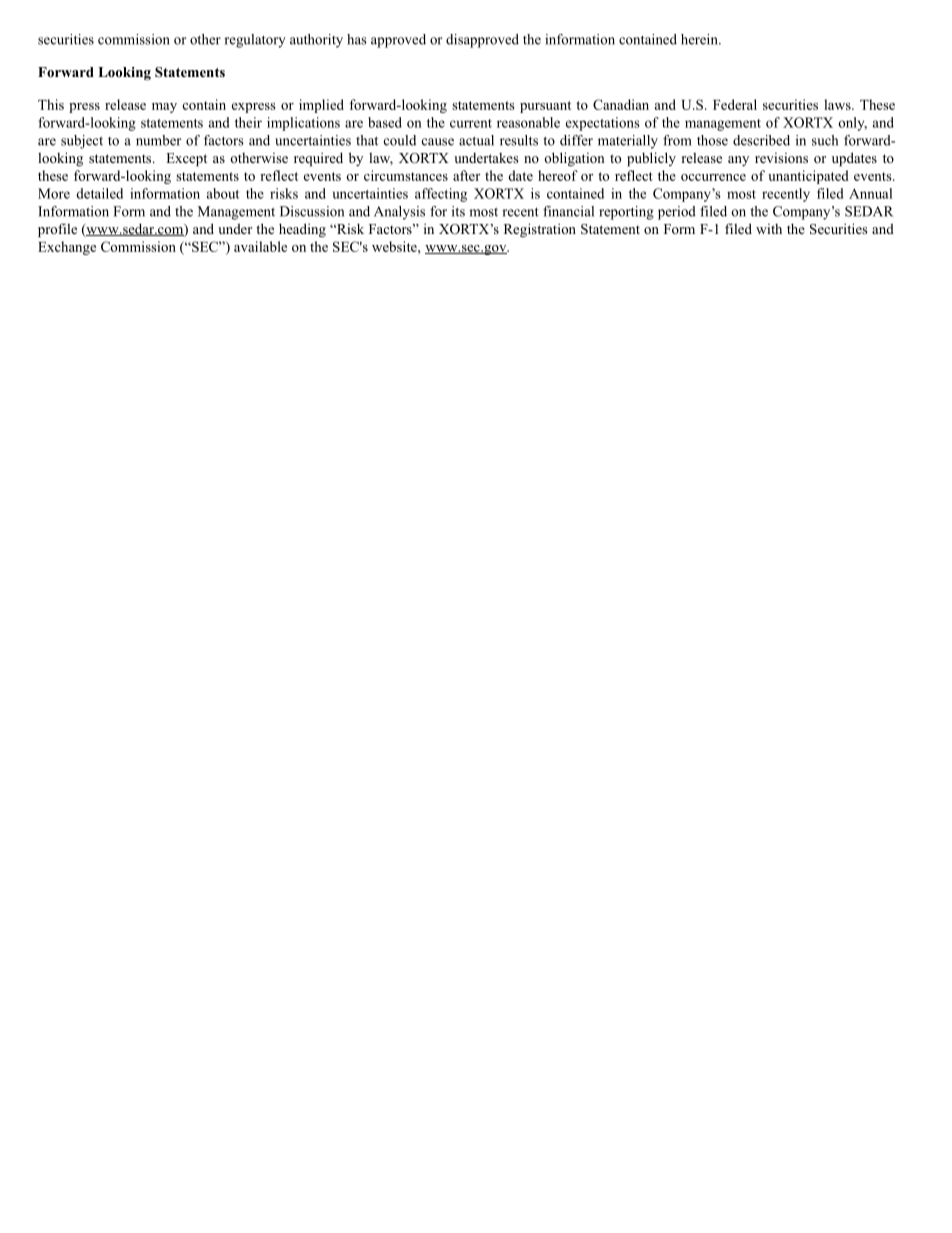 Image resolution: width=952 pixels, height=1233 pixels. What do you see at coordinates (67, 248) in the screenshot?
I see `Exchange` at bounding box center [67, 248].
